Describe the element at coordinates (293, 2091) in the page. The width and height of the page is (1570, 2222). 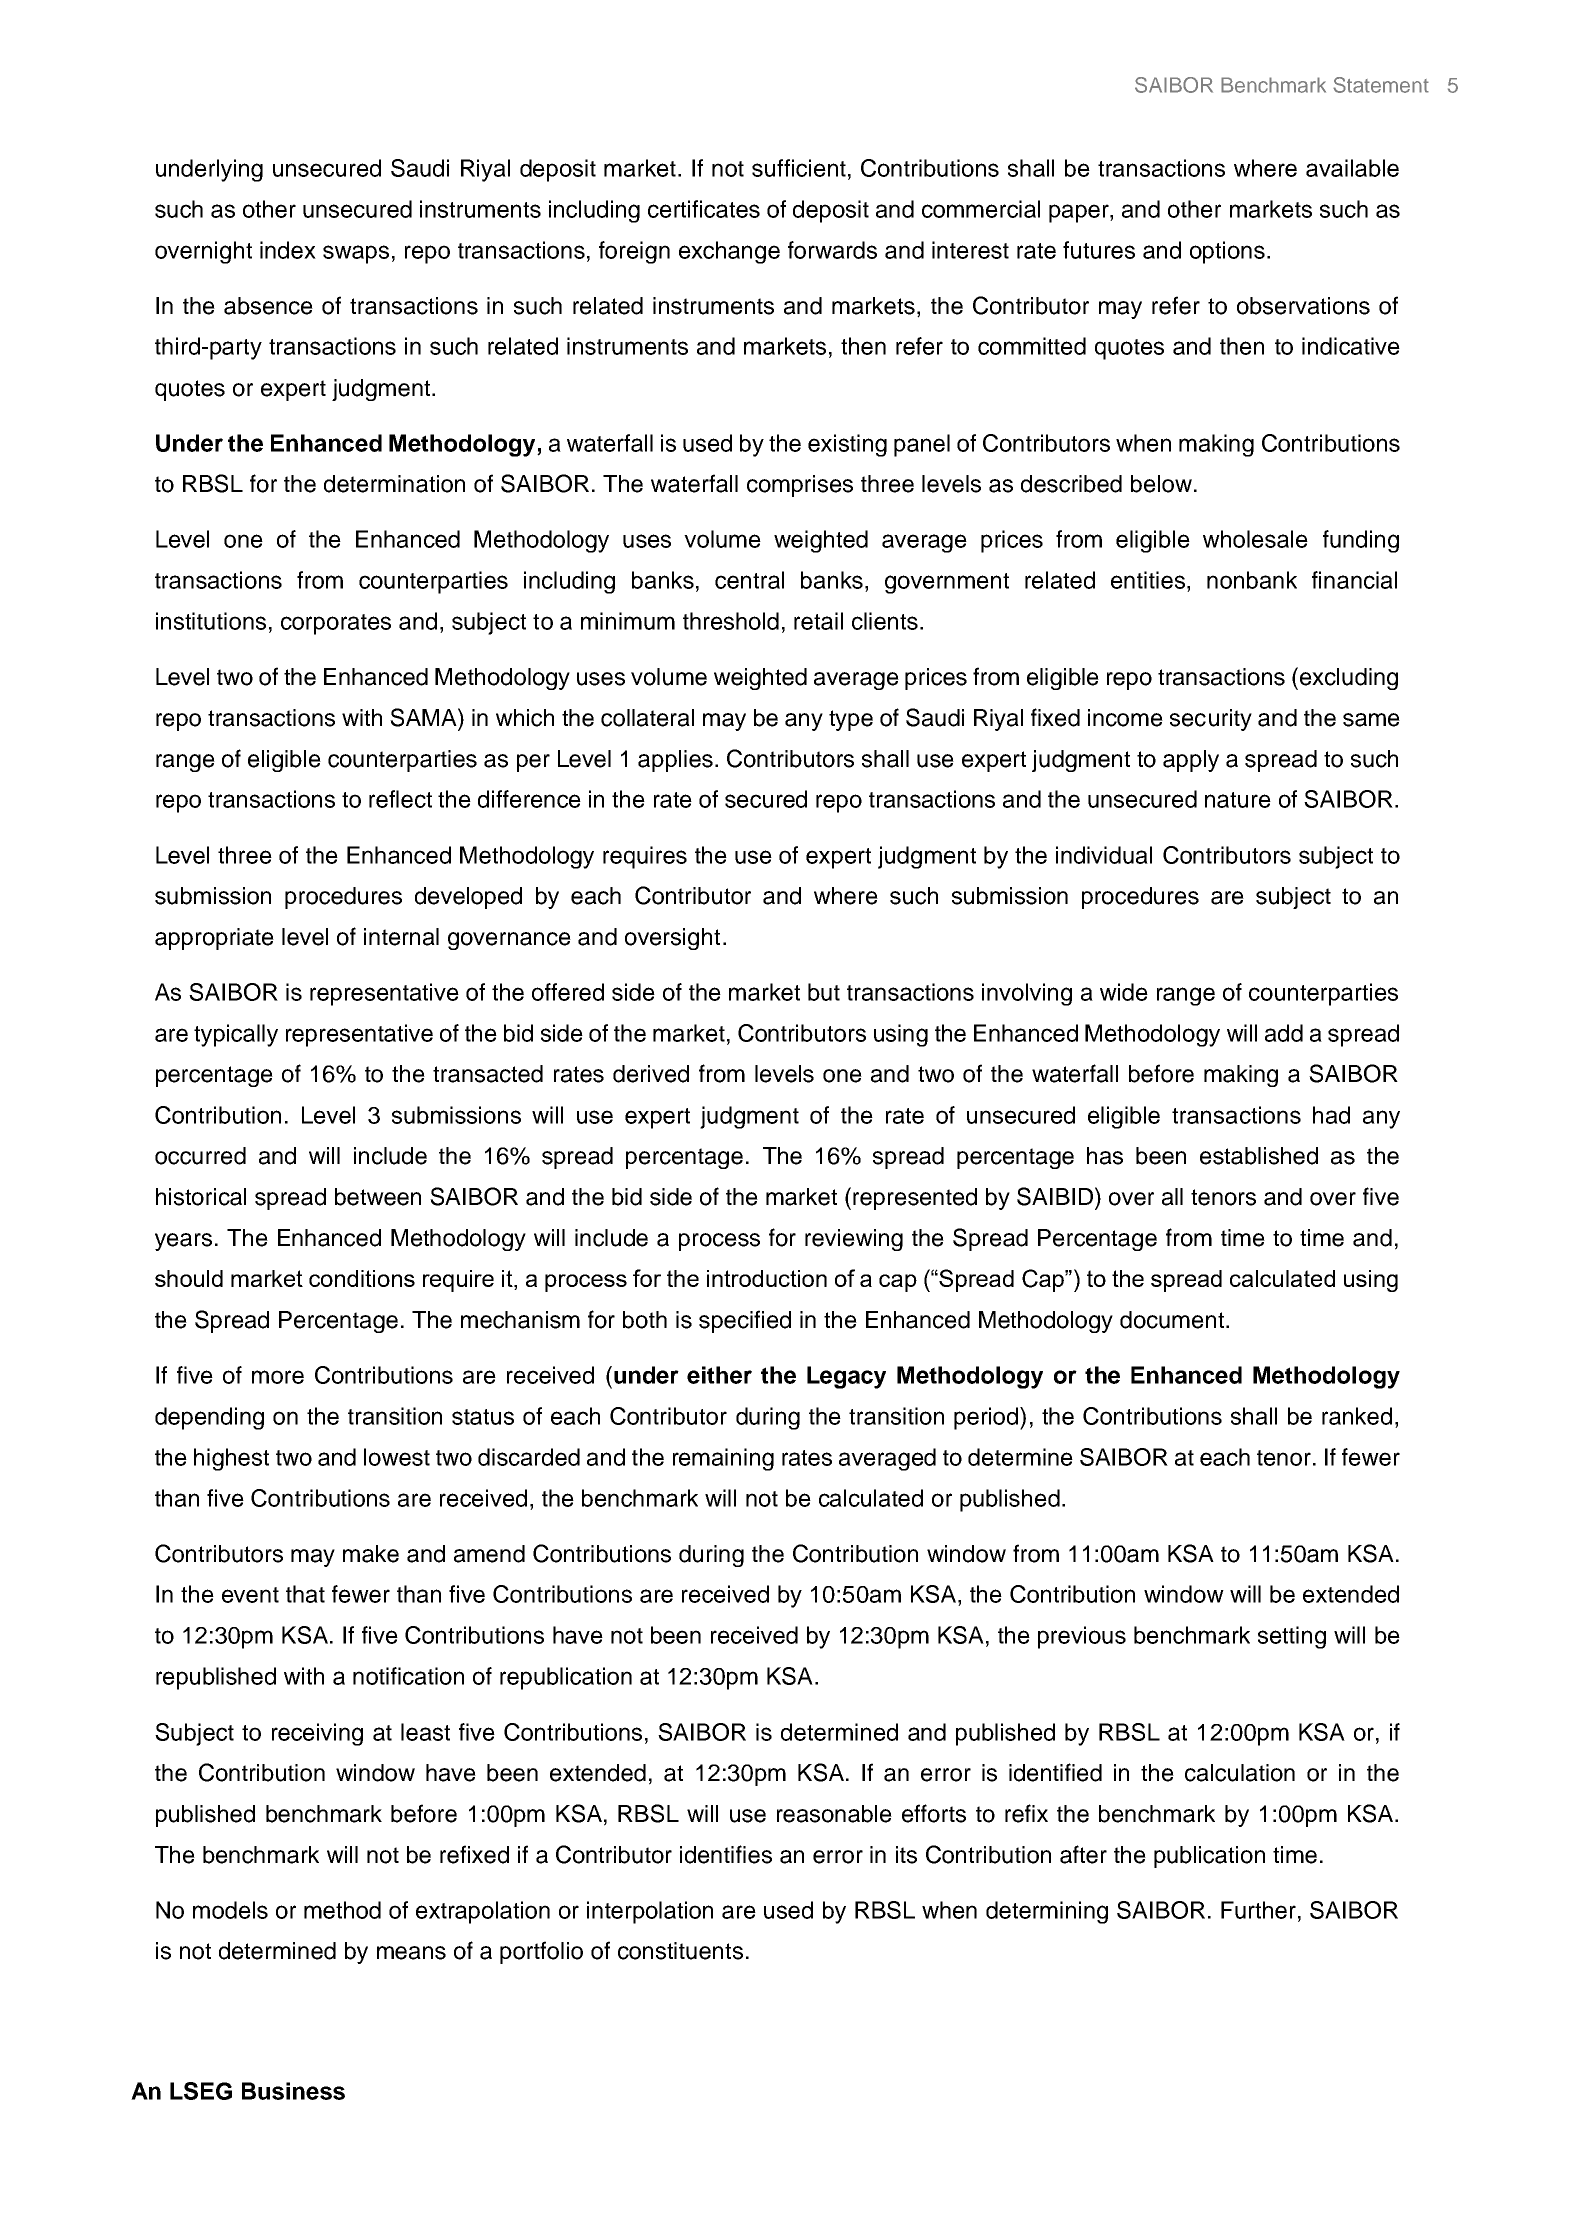
I see `Business` at that location.
